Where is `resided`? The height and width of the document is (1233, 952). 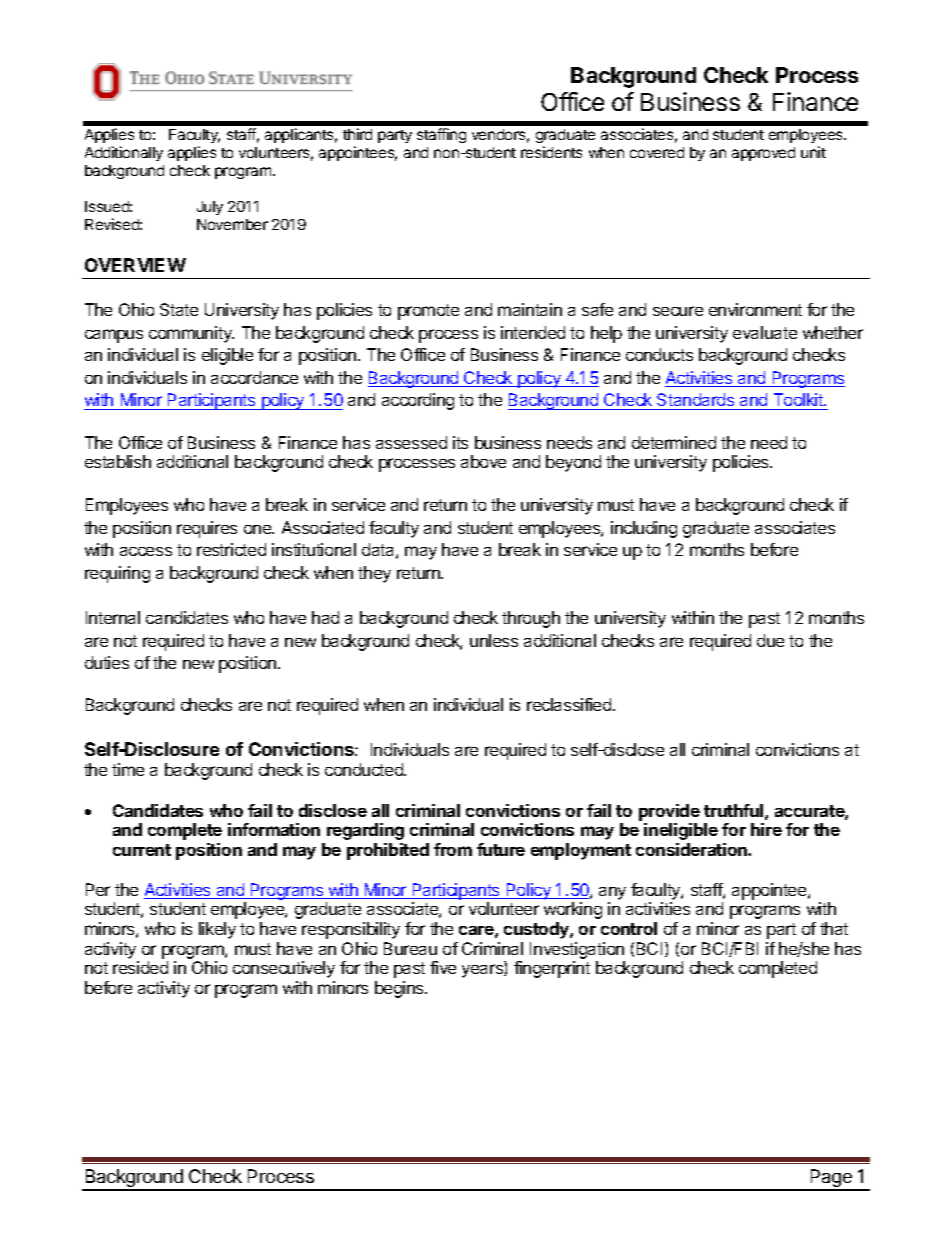
resided is located at coordinates (140, 967).
